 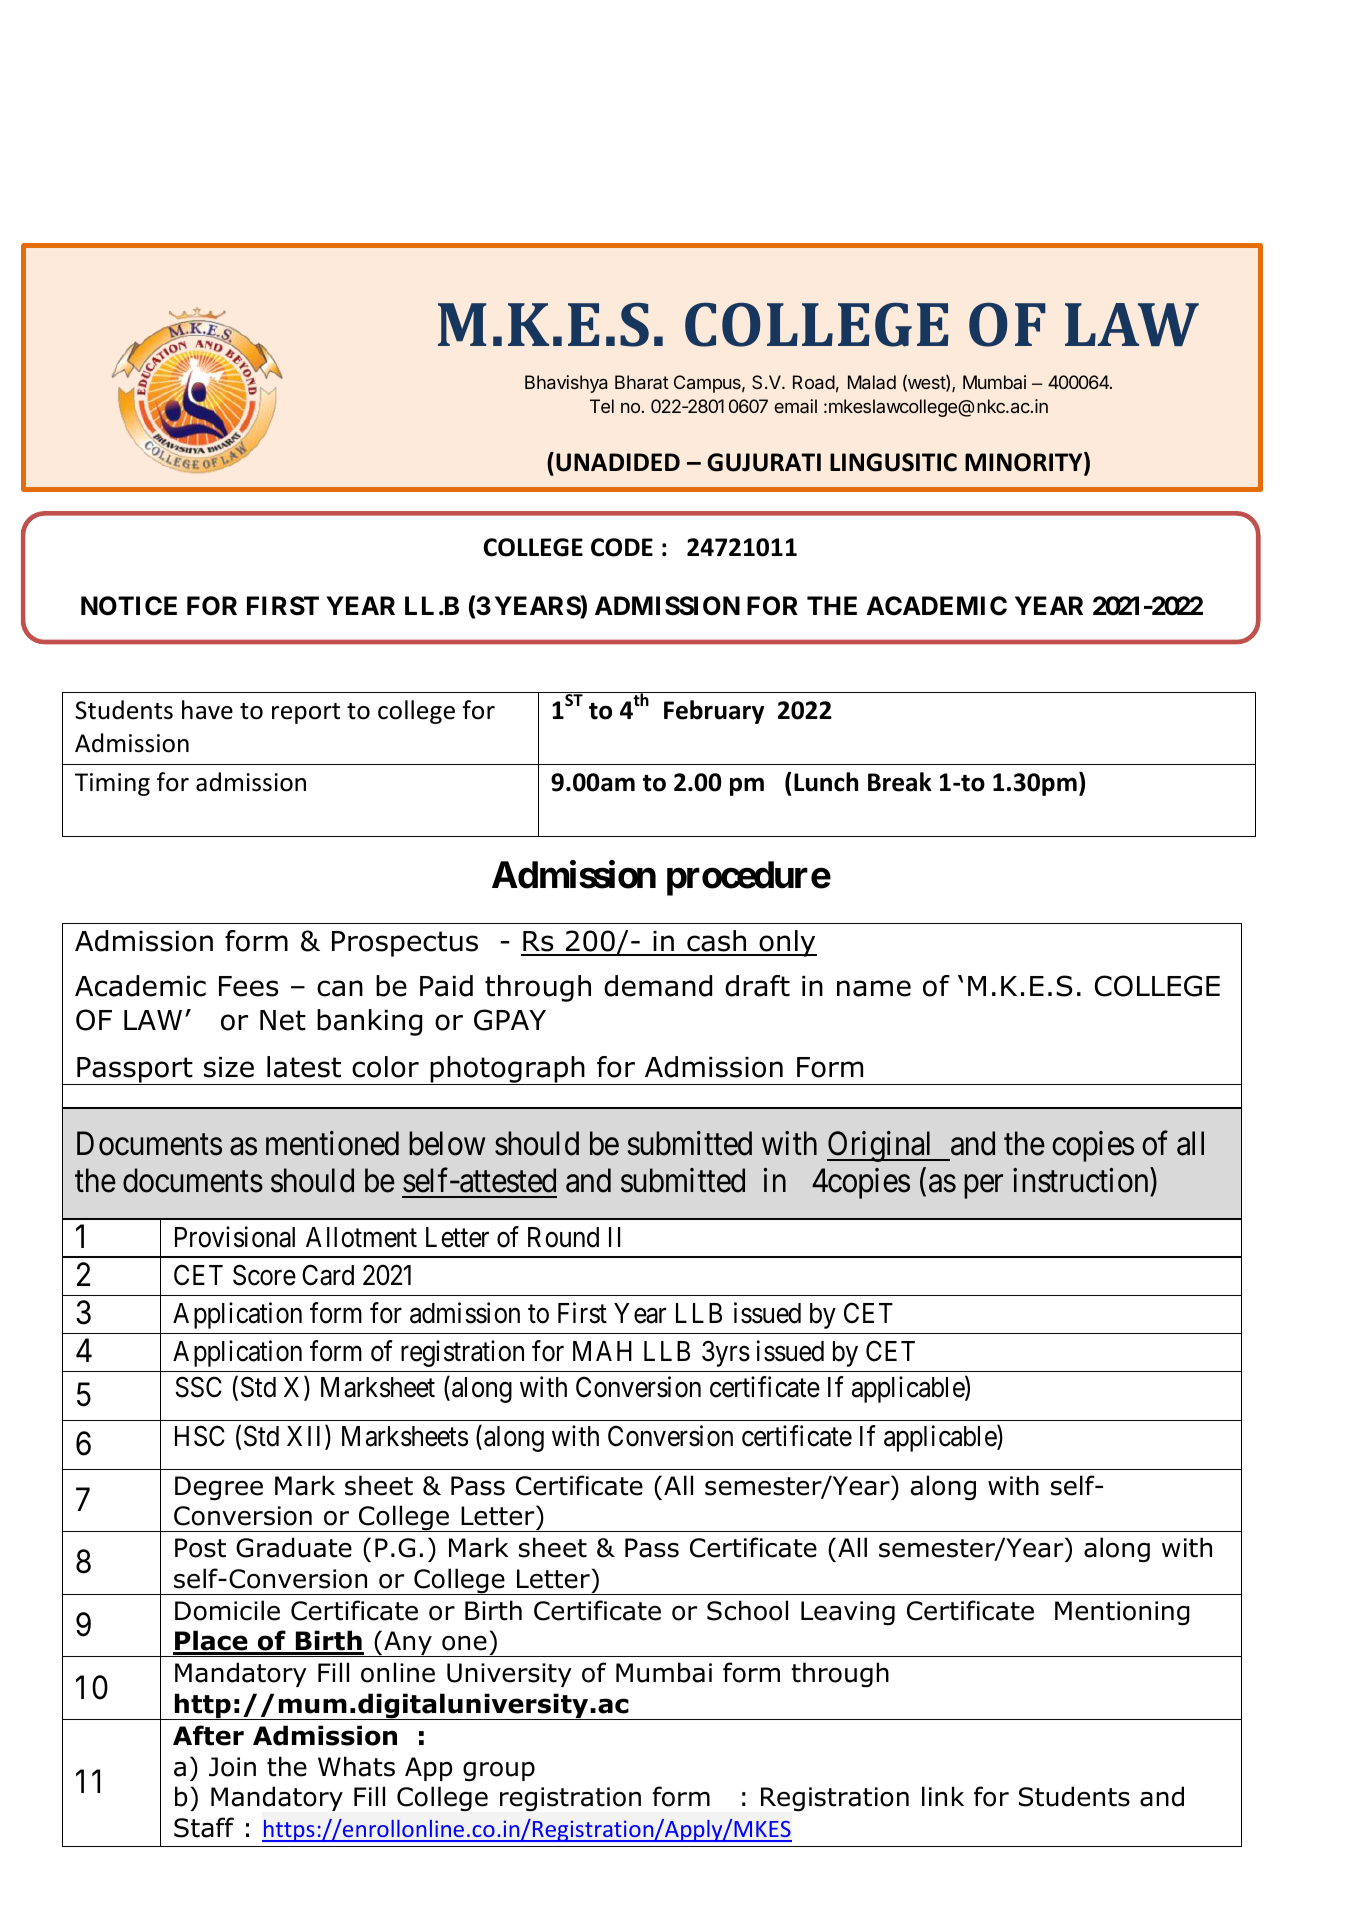 I want to click on Mentioning, so click(x=1122, y=1613).
